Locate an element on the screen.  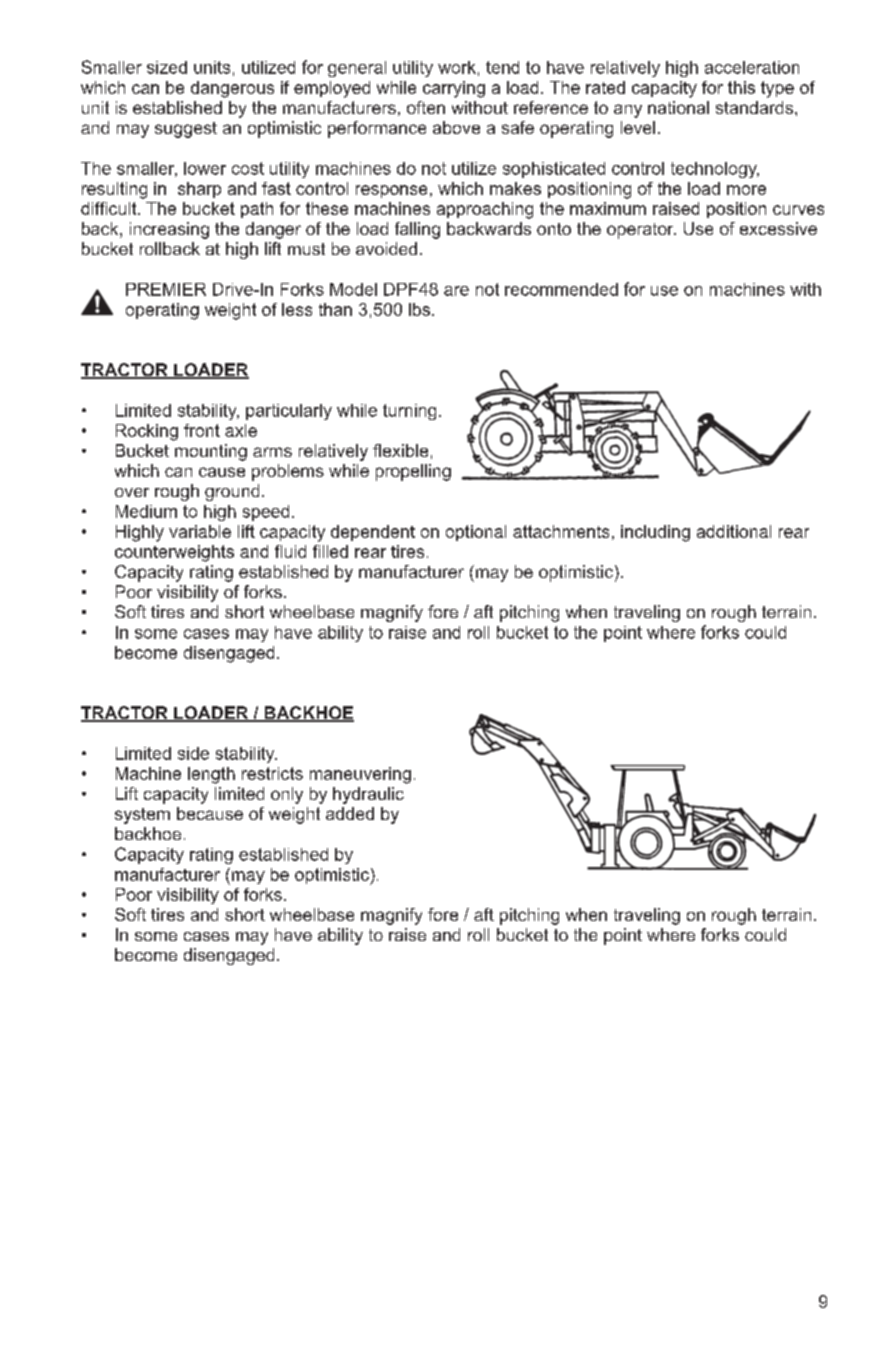
front is located at coordinates (202, 430).
